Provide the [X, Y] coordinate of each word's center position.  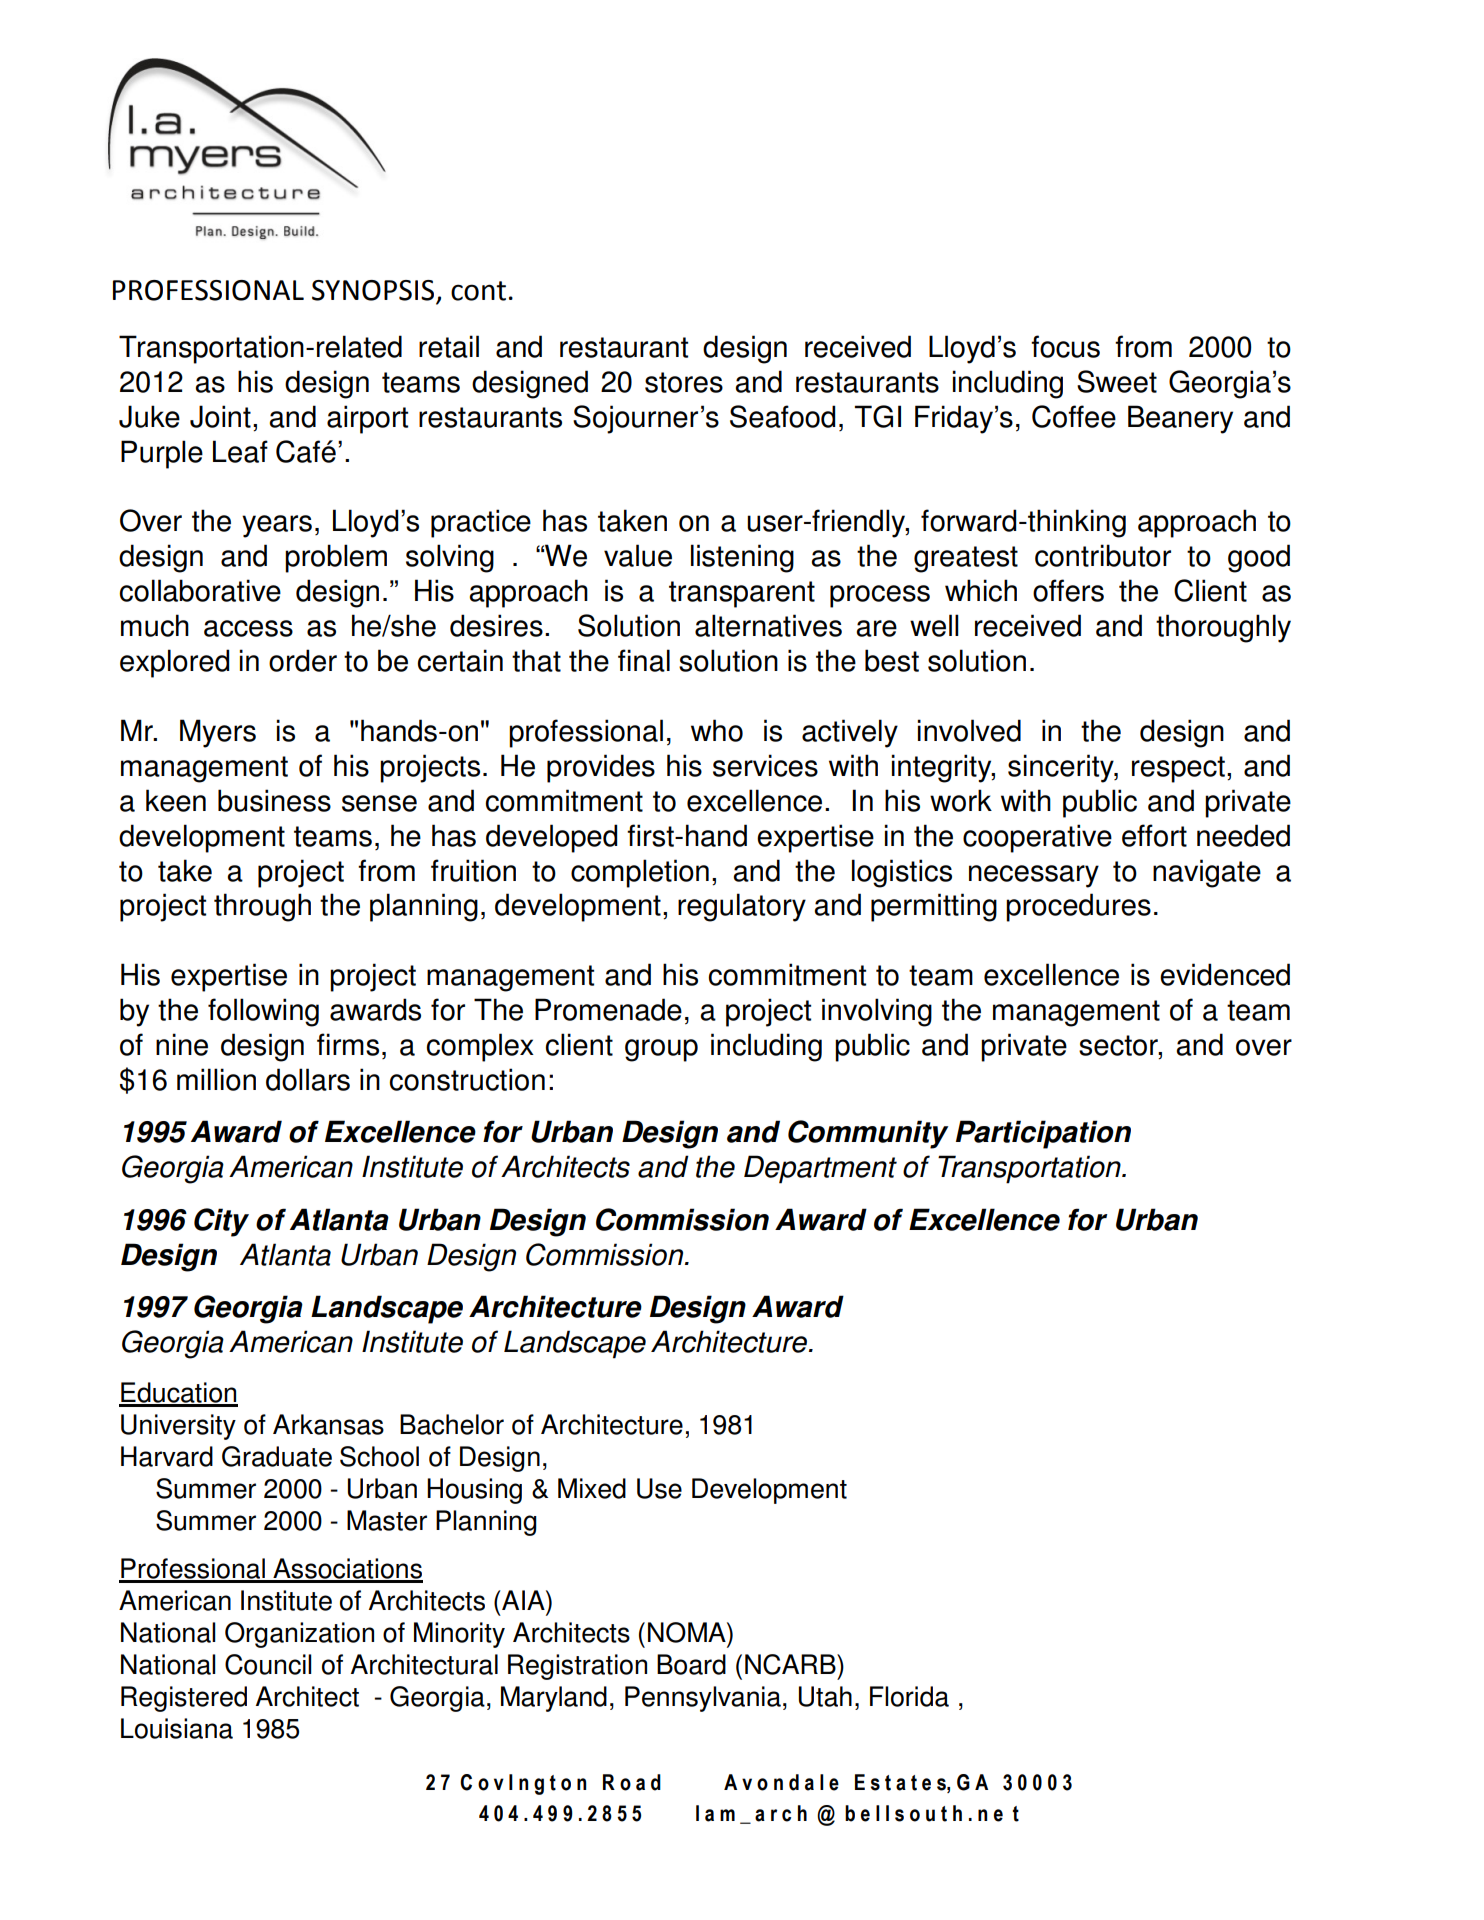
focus [1065, 346]
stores [684, 382]
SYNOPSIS [374, 291]
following [263, 1012]
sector [1119, 1045]
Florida [909, 1696]
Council [268, 1664]
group [661, 1050]
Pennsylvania [703, 1699]
